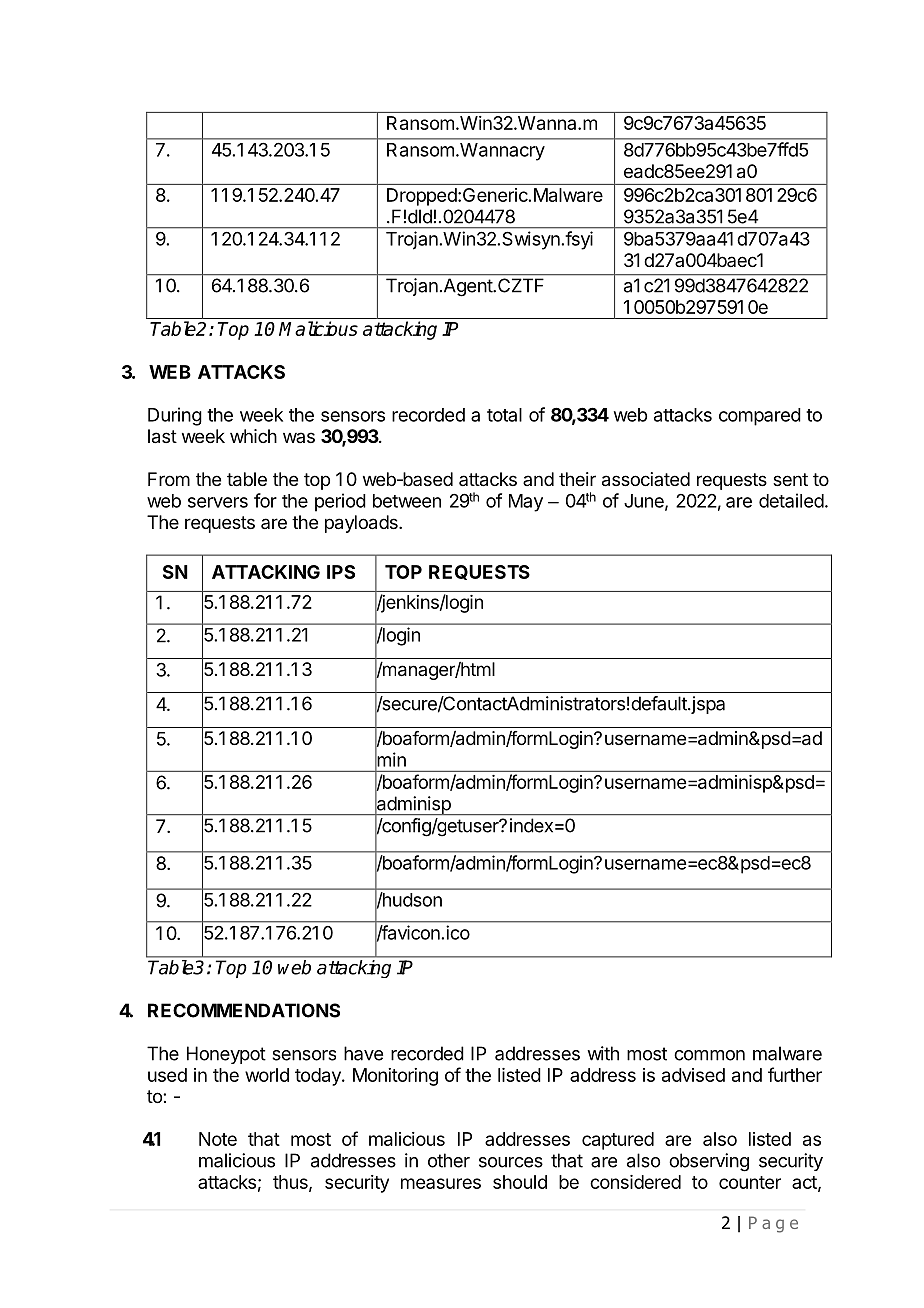 This page has width=924, height=1308. I want to click on payloads, so click(362, 524).
